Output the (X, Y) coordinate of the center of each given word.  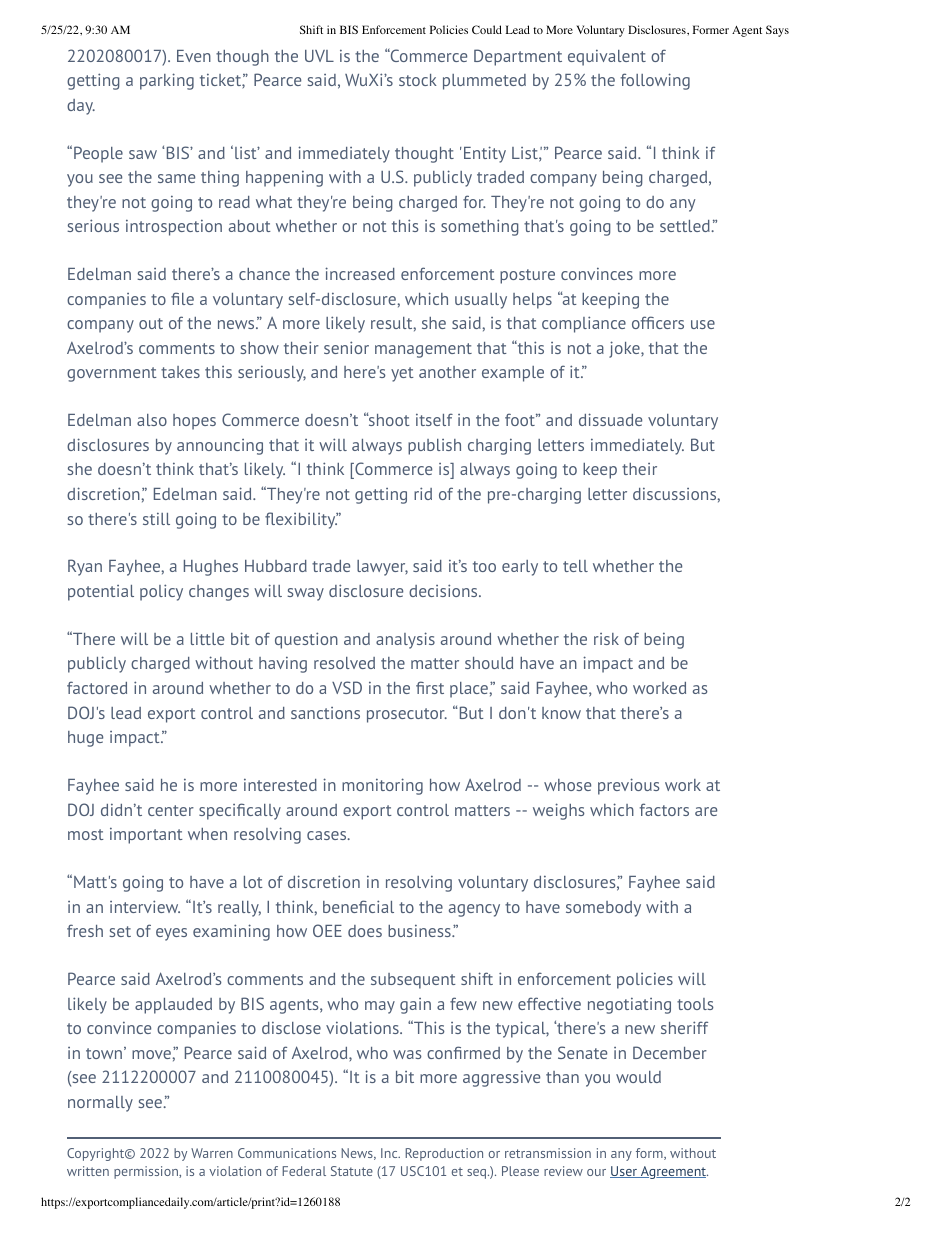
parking (167, 81)
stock (418, 80)
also (152, 420)
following (655, 81)
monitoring (382, 786)
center (171, 810)
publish (434, 447)
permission (147, 1172)
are (706, 811)
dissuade (610, 419)
